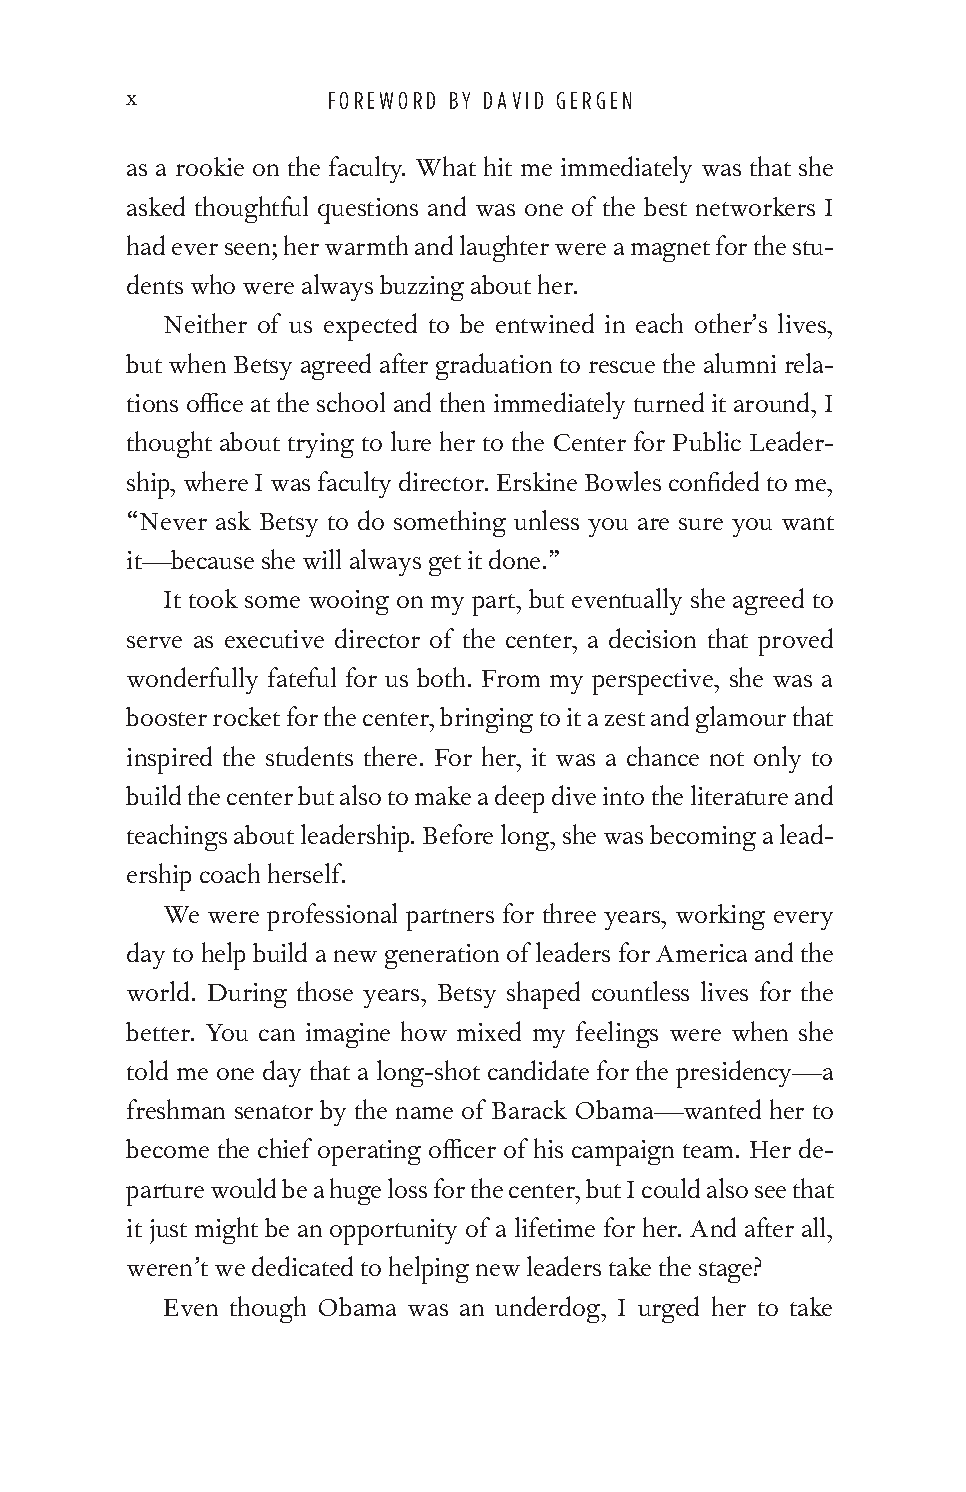 The height and width of the page is (1492, 966). Describe the element at coordinates (549, 1309) in the page. I see `underdog` at that location.
